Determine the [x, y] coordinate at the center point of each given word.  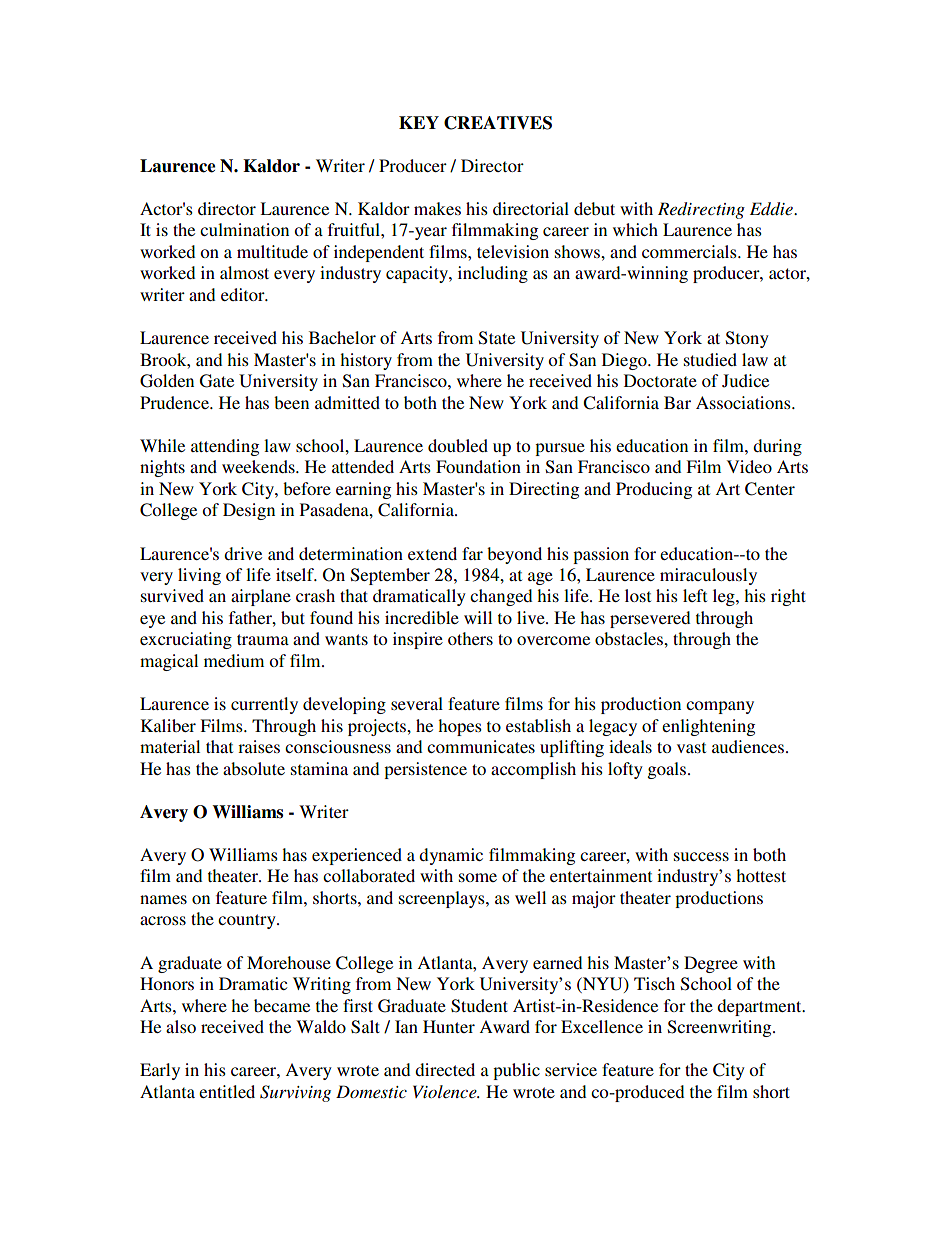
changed [501, 597]
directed [445, 1069]
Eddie [772, 208]
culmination [244, 229]
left [695, 595]
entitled [227, 1091]
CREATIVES [498, 123]
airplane [261, 597]
